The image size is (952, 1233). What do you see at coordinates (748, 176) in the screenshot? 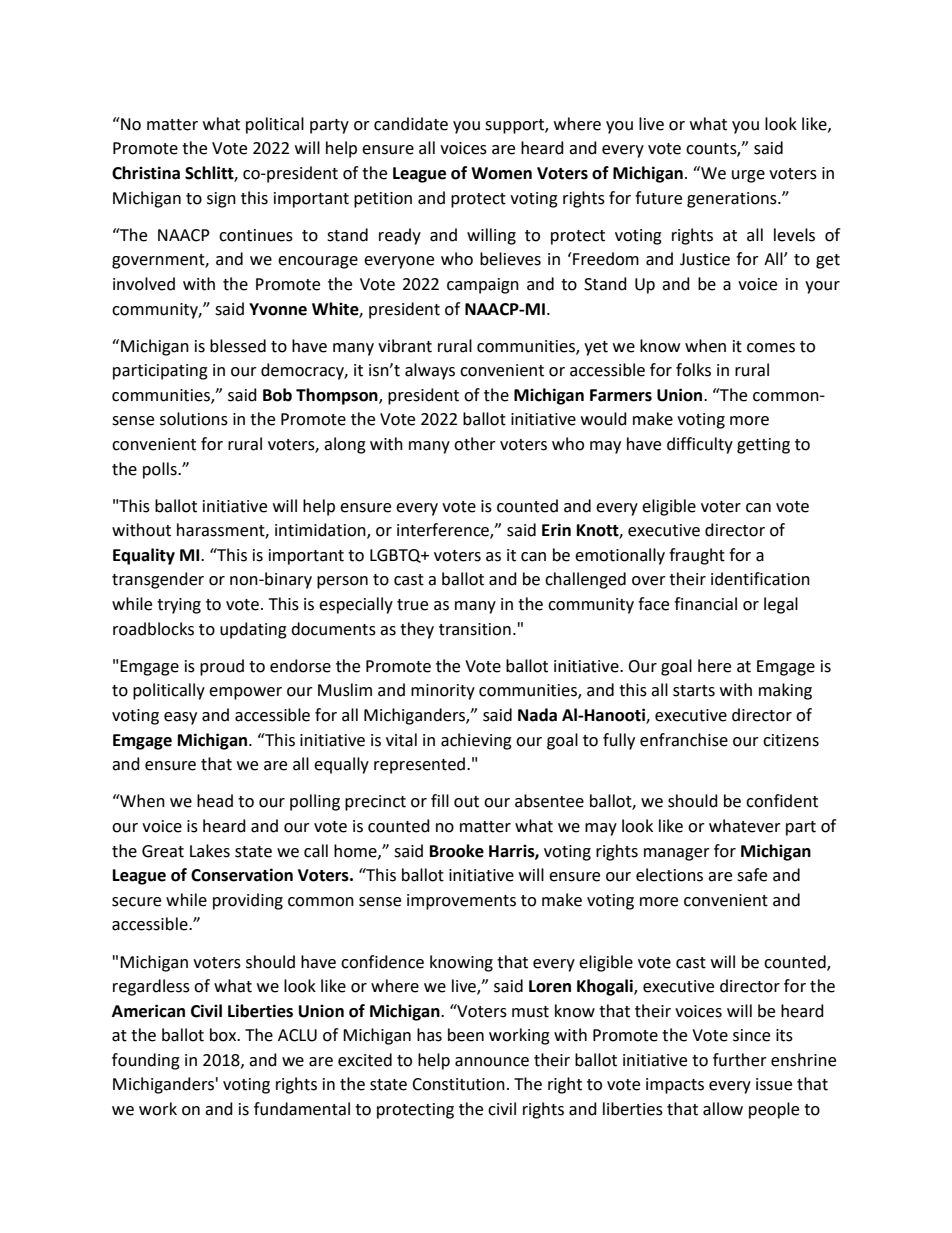
I see `urge` at bounding box center [748, 176].
